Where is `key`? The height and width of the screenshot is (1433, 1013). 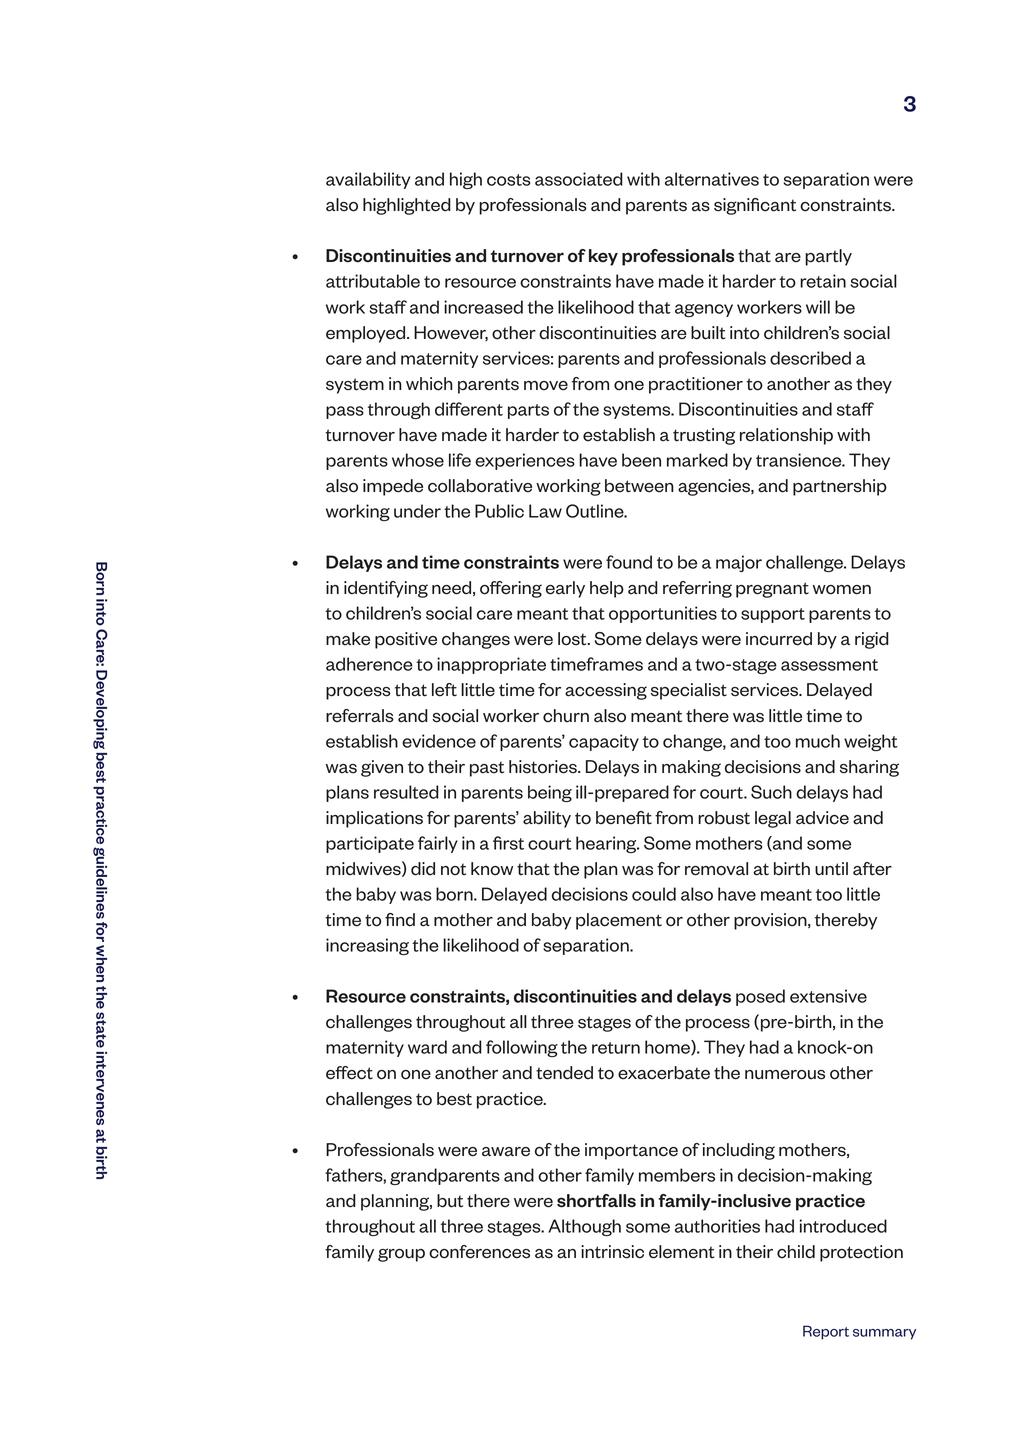
key is located at coordinates (603, 257).
